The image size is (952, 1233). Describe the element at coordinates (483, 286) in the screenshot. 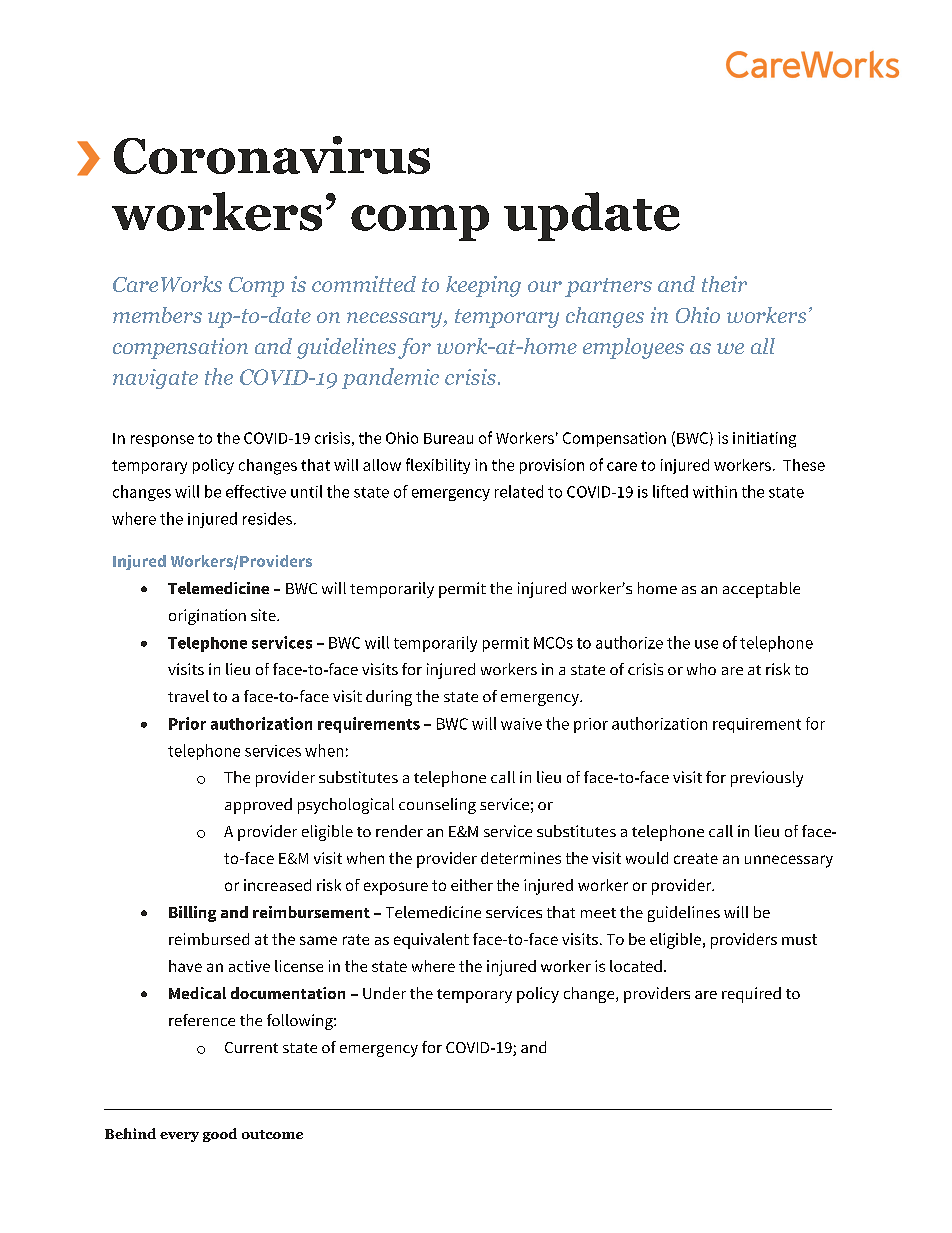

I see `keeping` at that location.
